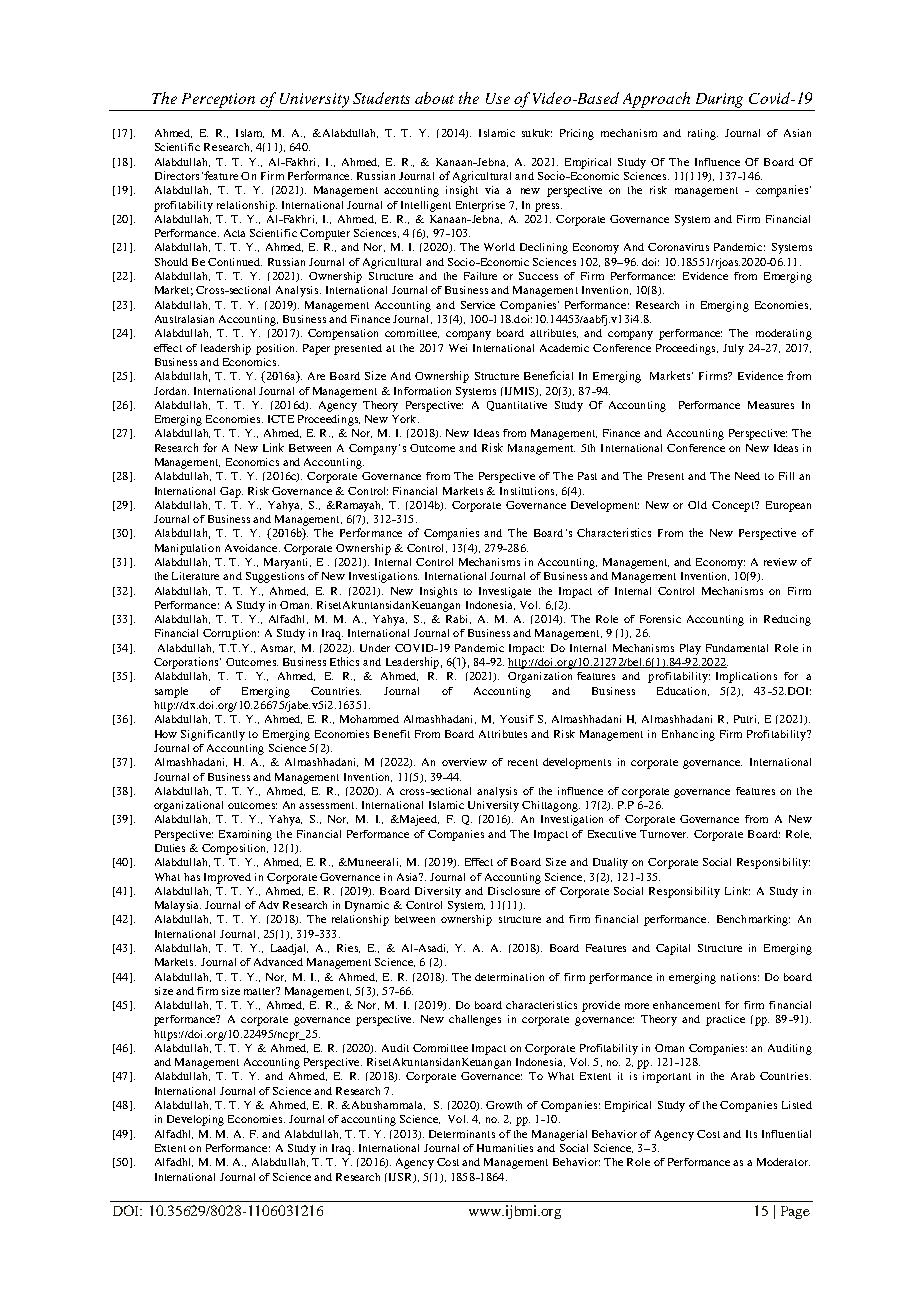 This screenshot has height=1308, width=924. I want to click on Corruption, so click(231, 634).
